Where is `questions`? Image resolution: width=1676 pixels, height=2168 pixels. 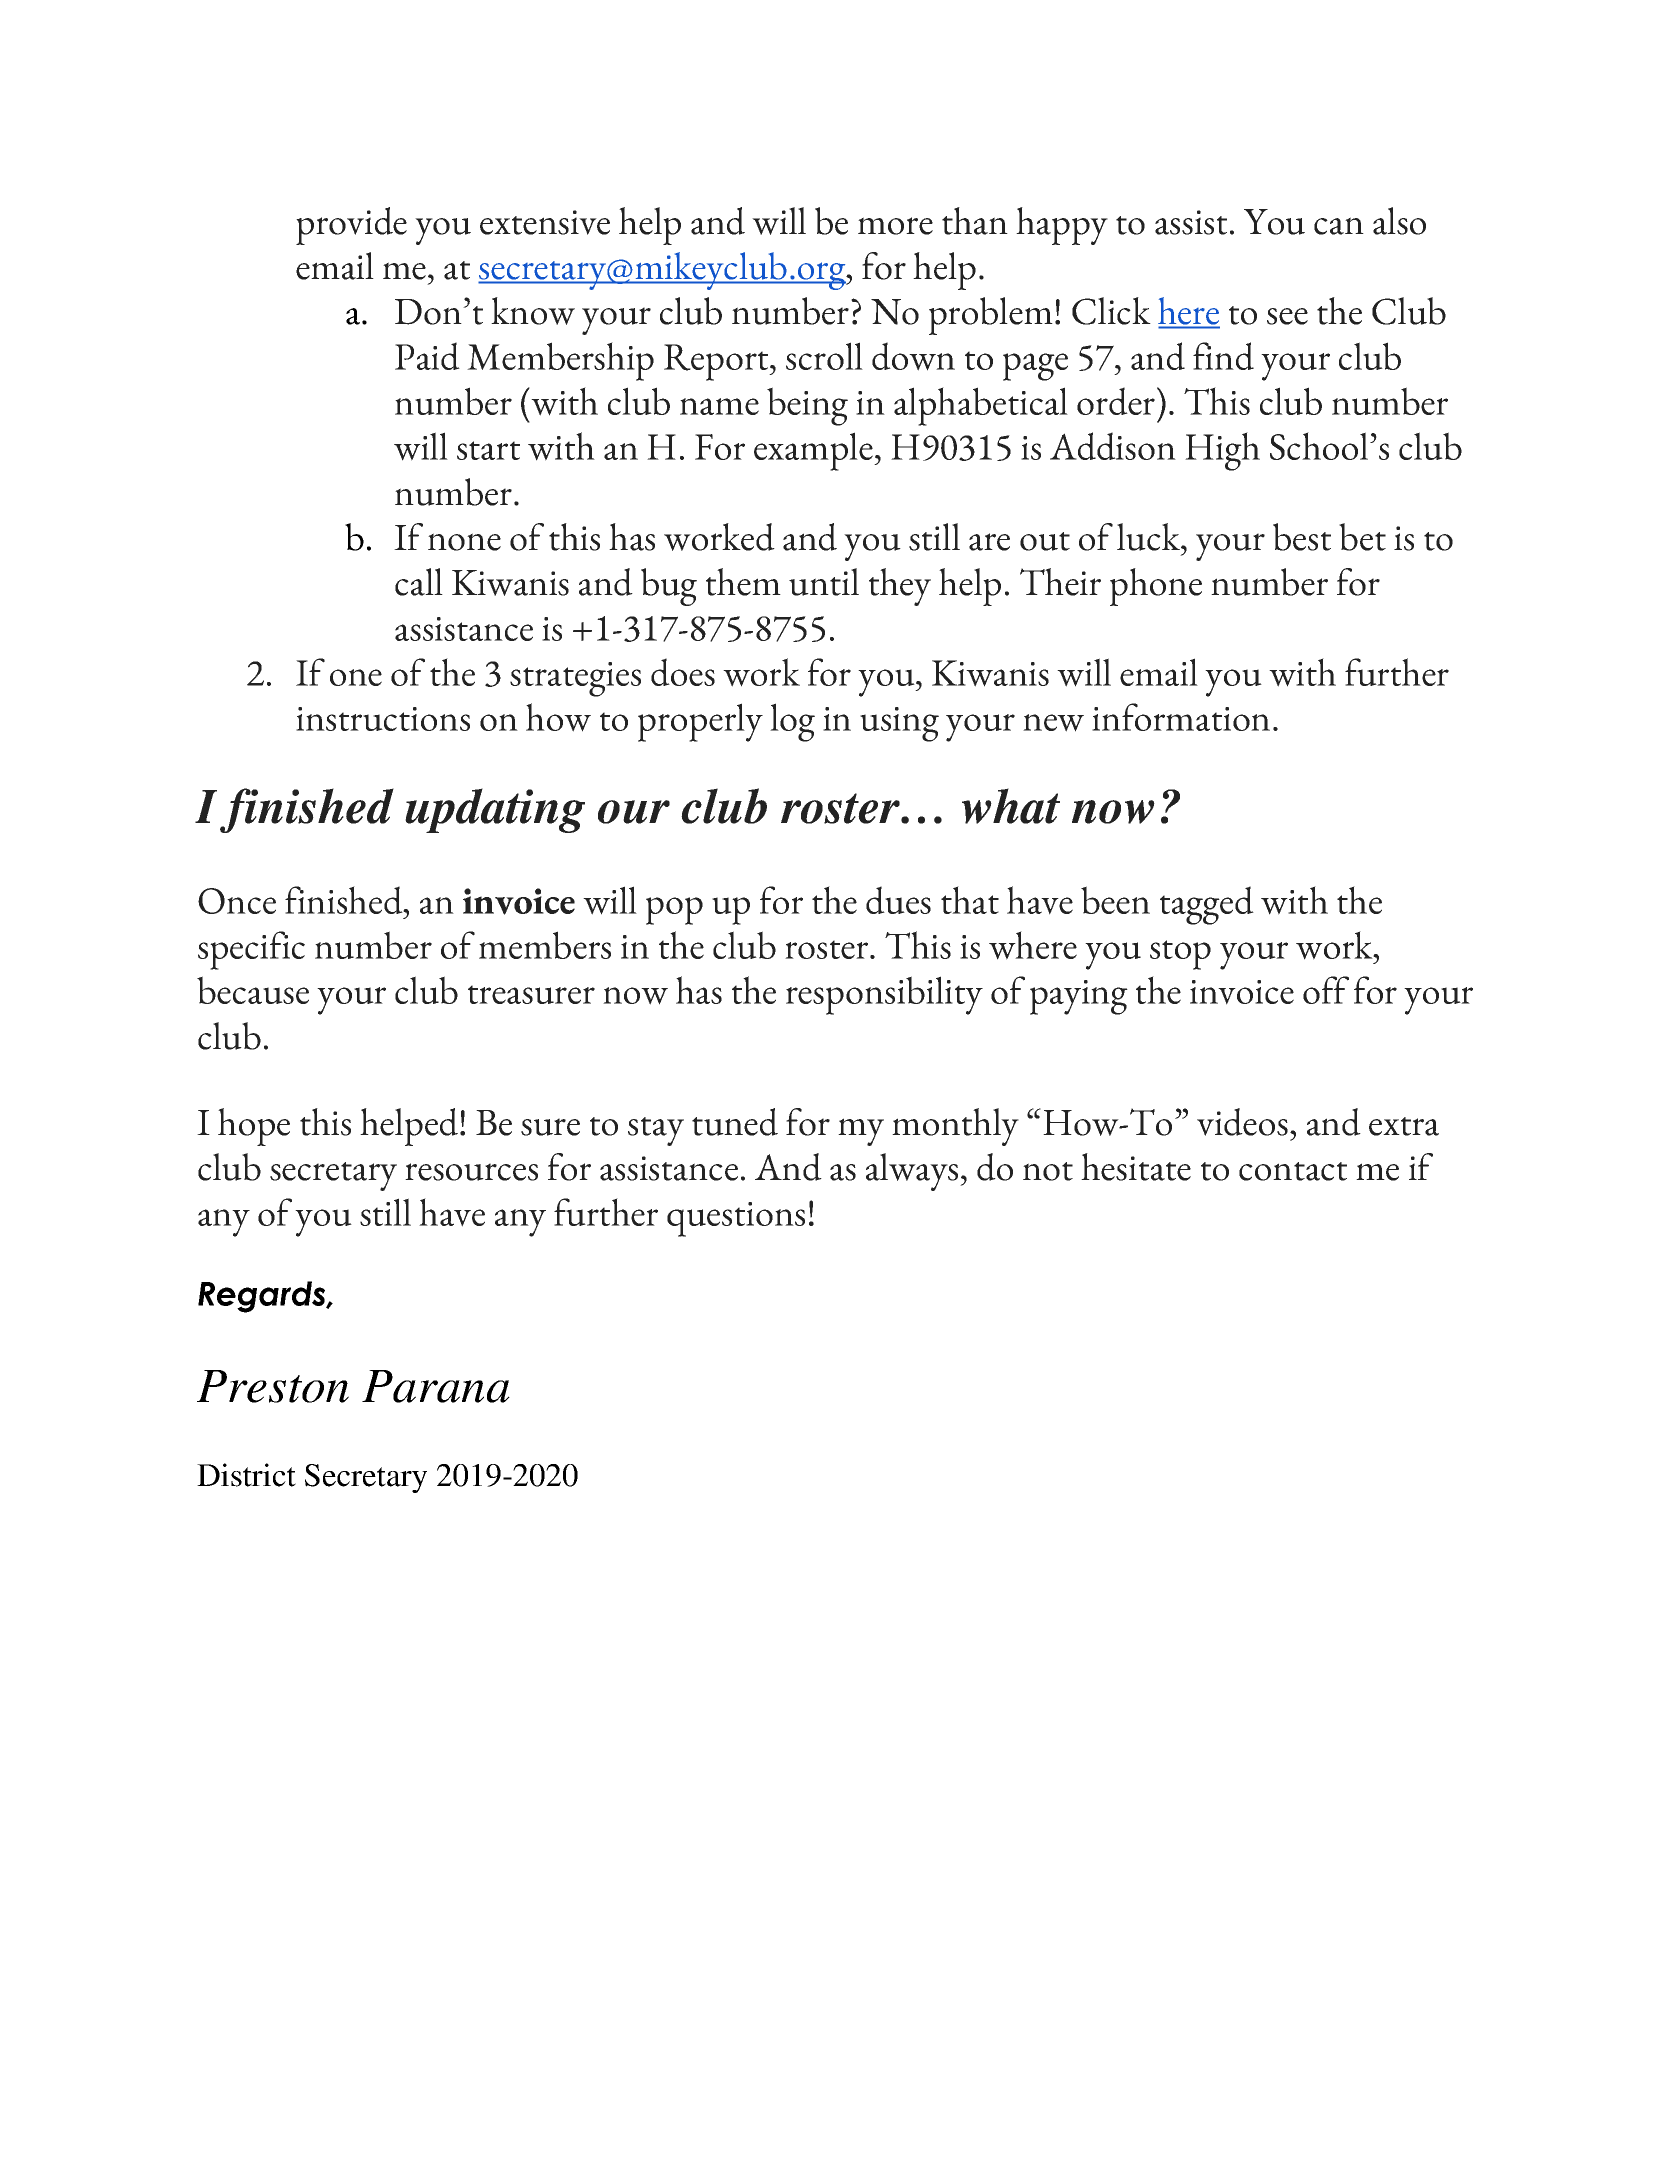
questions is located at coordinates (736, 1219).
